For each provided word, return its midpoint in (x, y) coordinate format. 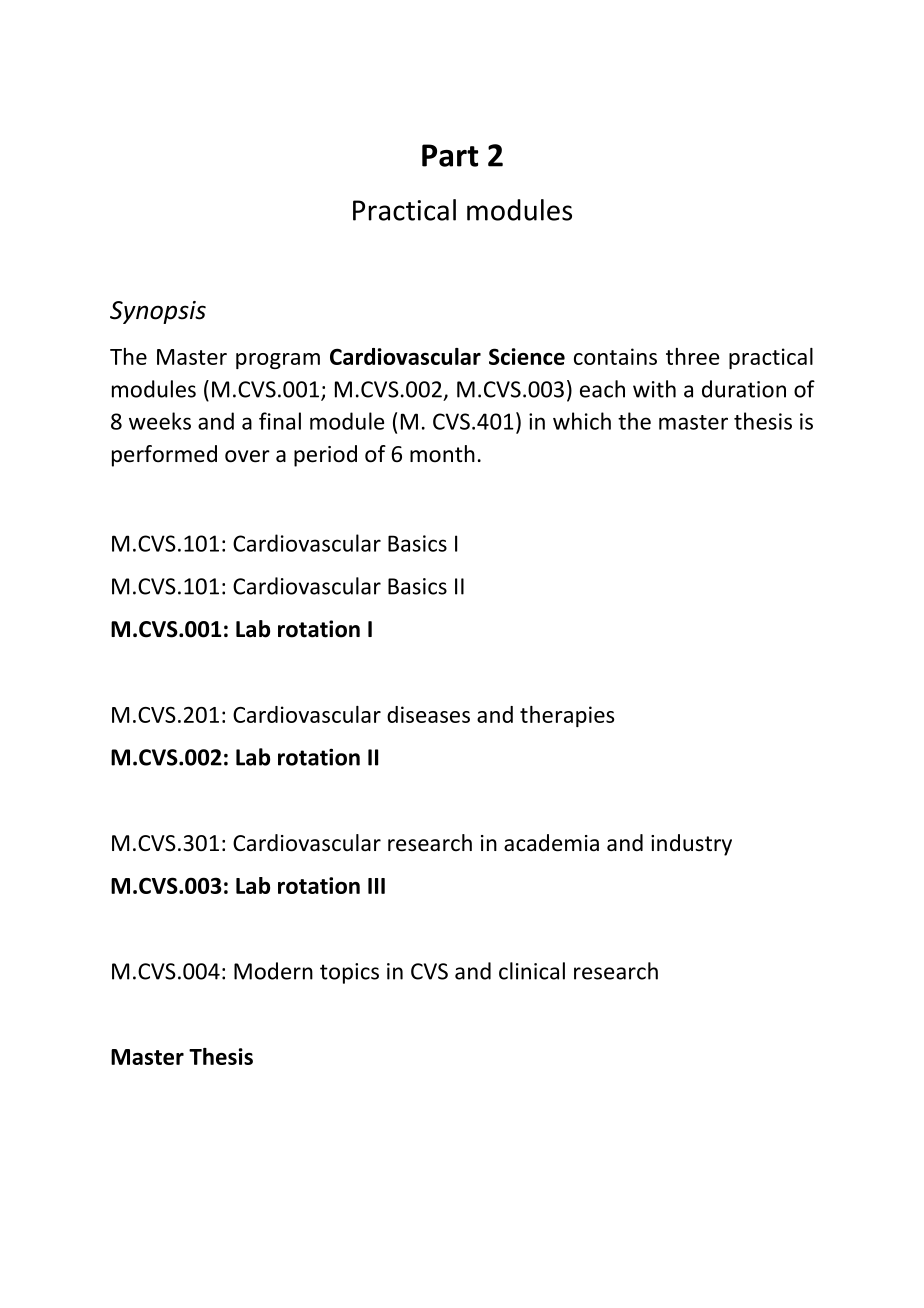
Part (450, 155)
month (442, 454)
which (582, 421)
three (692, 356)
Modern (273, 971)
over (247, 456)
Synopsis (158, 312)
